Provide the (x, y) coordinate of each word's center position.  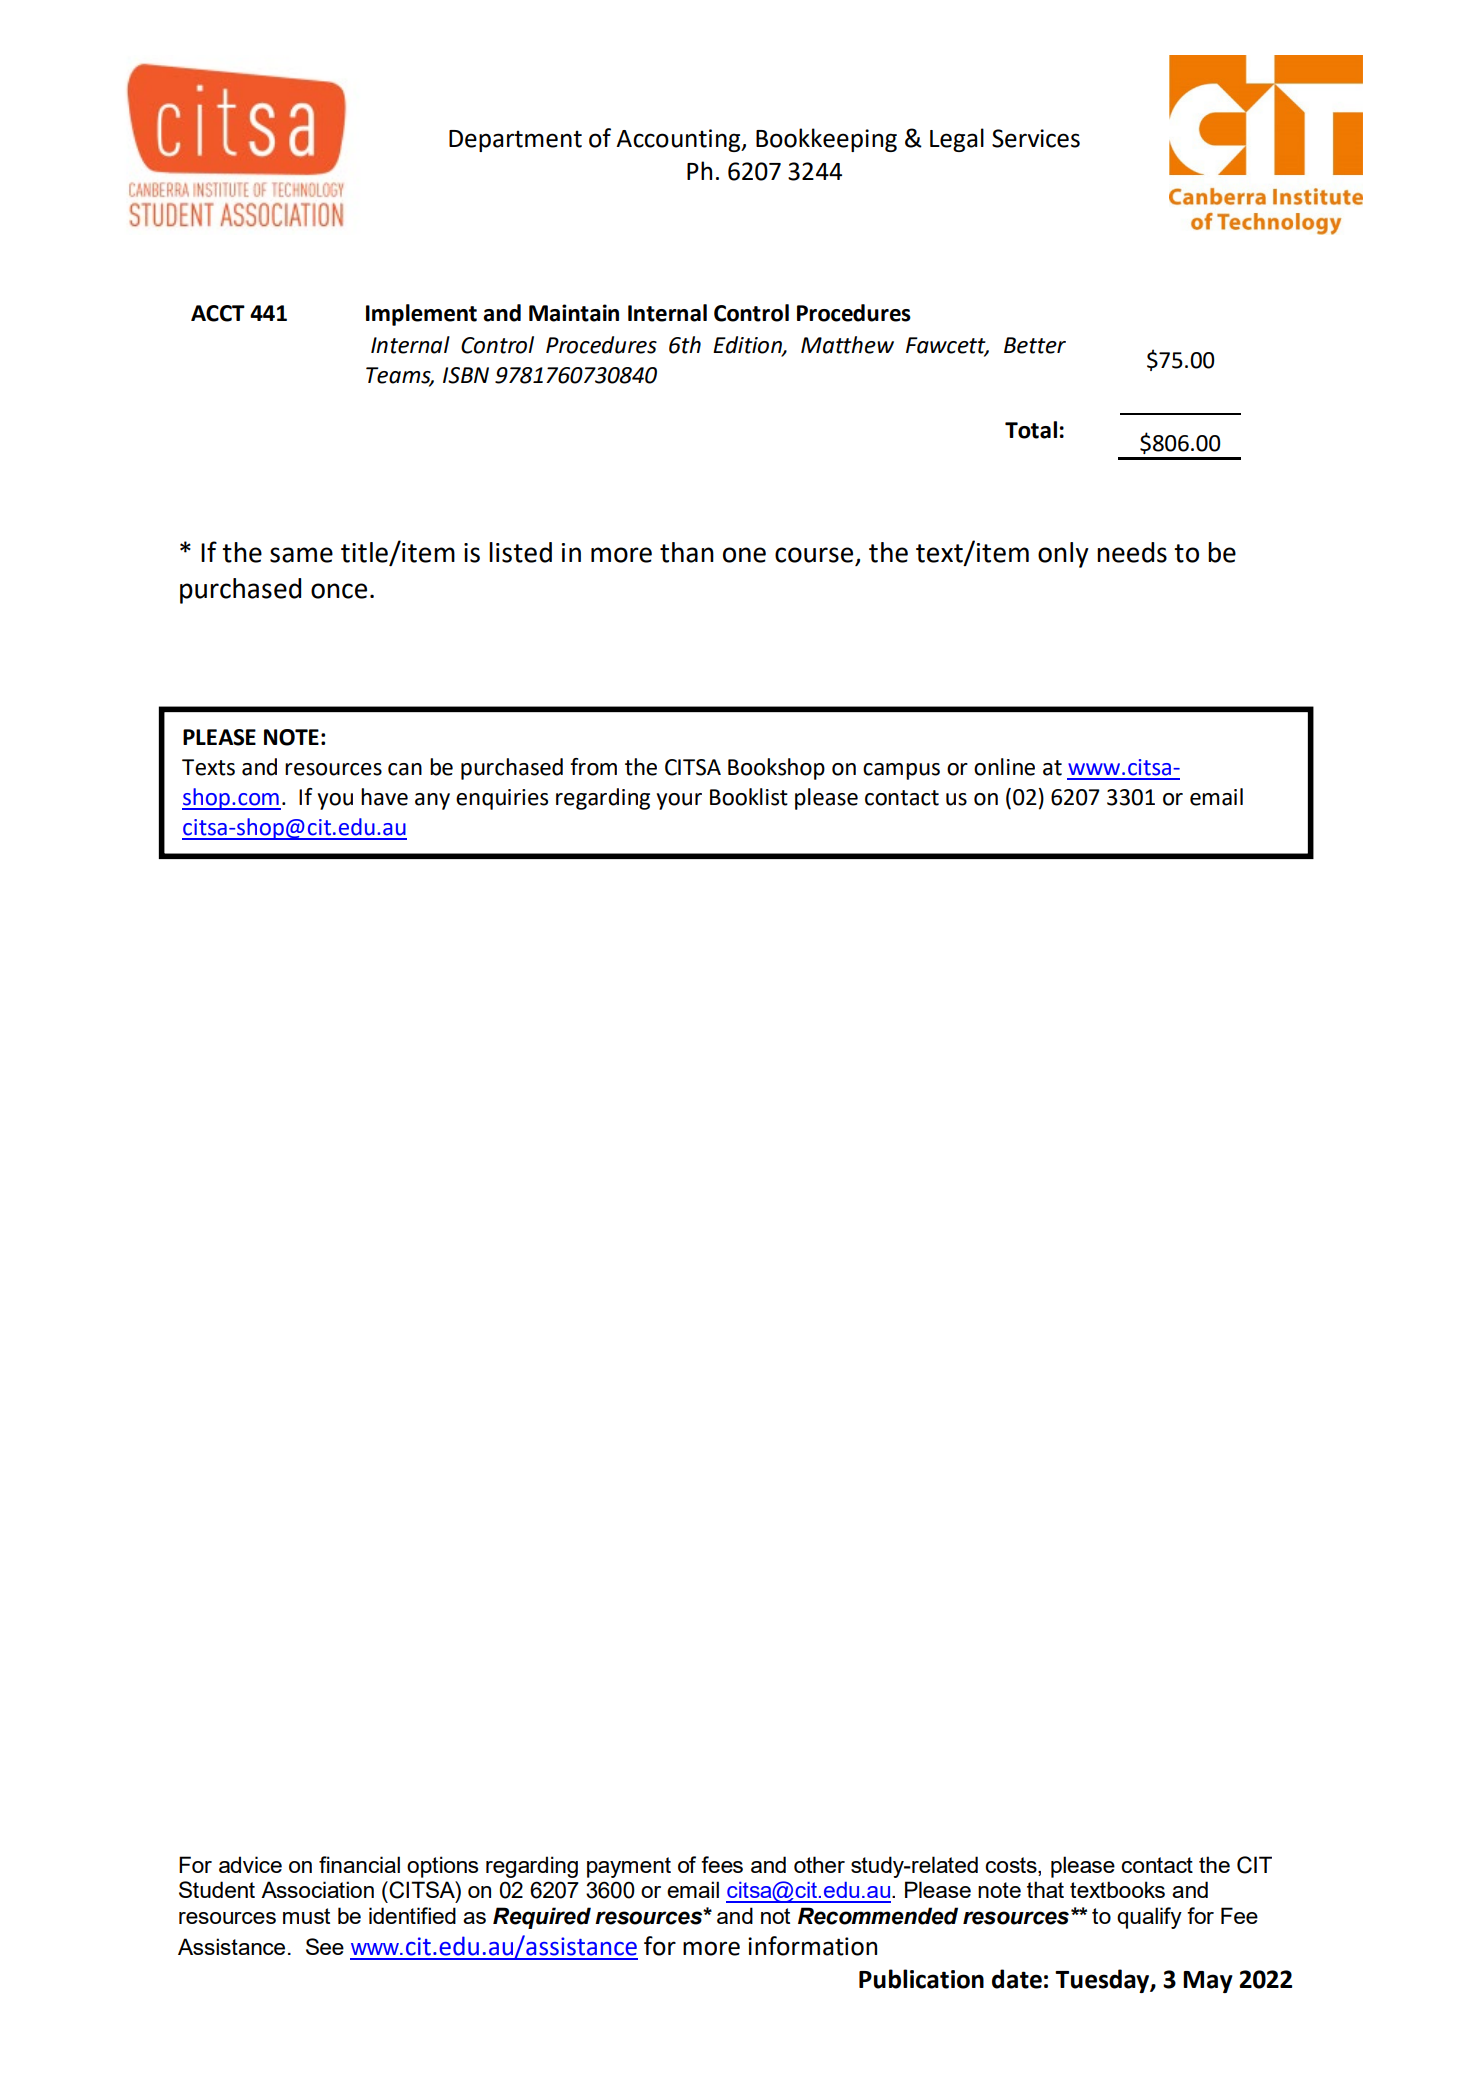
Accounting (679, 140)
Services (1036, 138)
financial (359, 1864)
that (1045, 1889)
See (325, 1946)
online (1004, 767)
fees (722, 1864)
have (384, 797)
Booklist (749, 797)
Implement (421, 315)
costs (1012, 1866)
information (812, 1946)
